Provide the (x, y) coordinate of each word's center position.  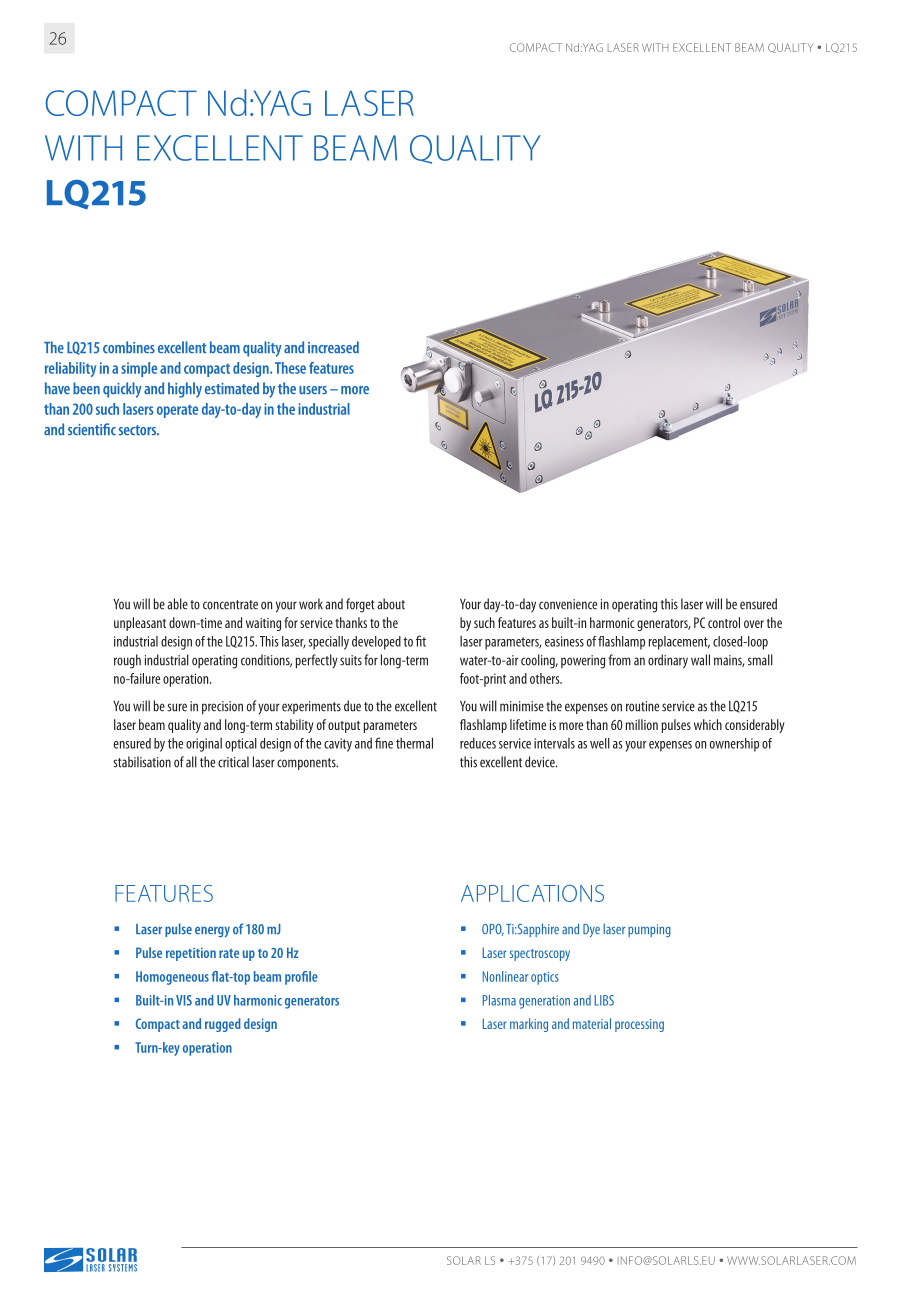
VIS (184, 1000)
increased (333, 347)
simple (139, 369)
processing (639, 1025)
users (313, 390)
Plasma (499, 1000)
